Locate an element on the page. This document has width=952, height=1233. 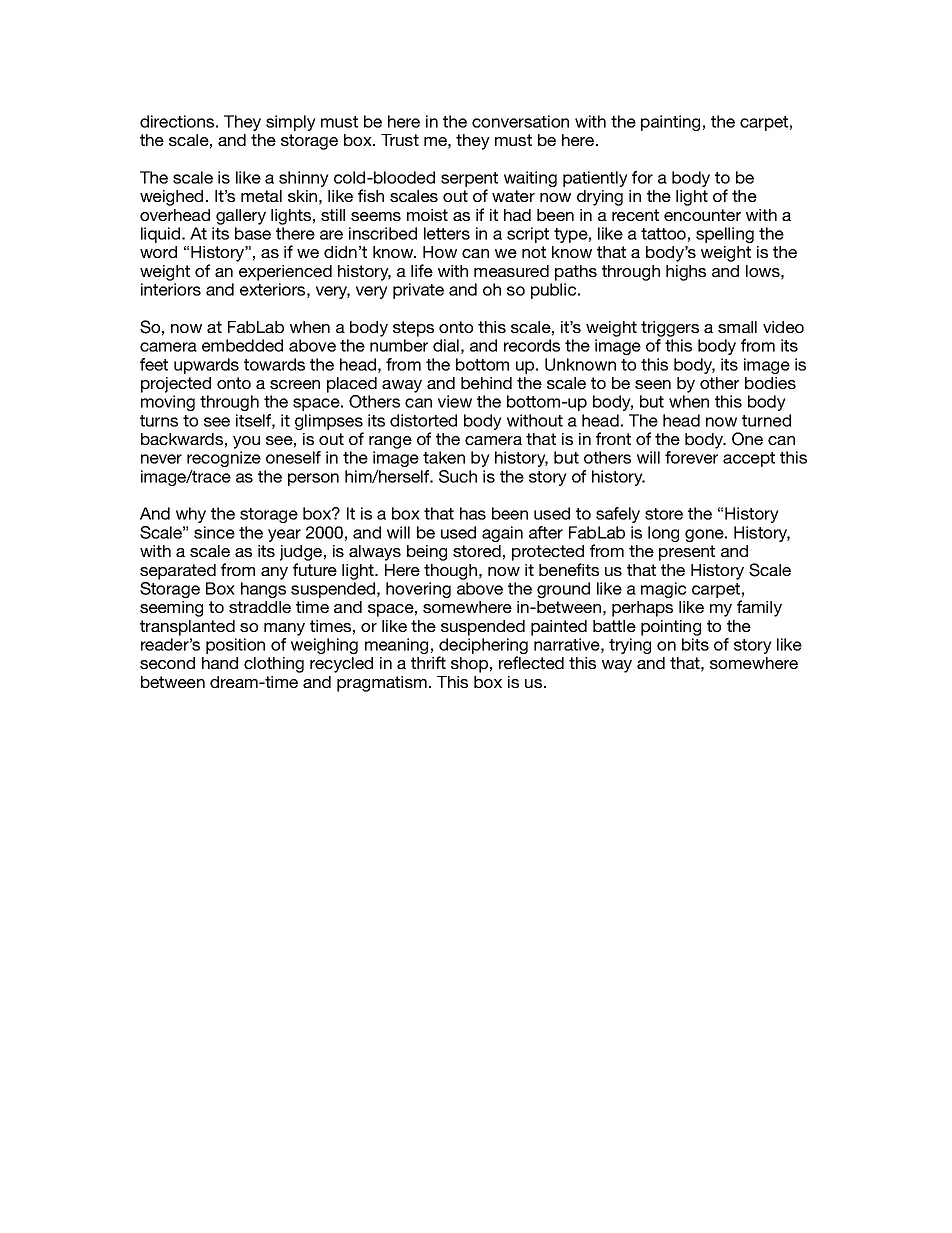
painting is located at coordinates (670, 123).
